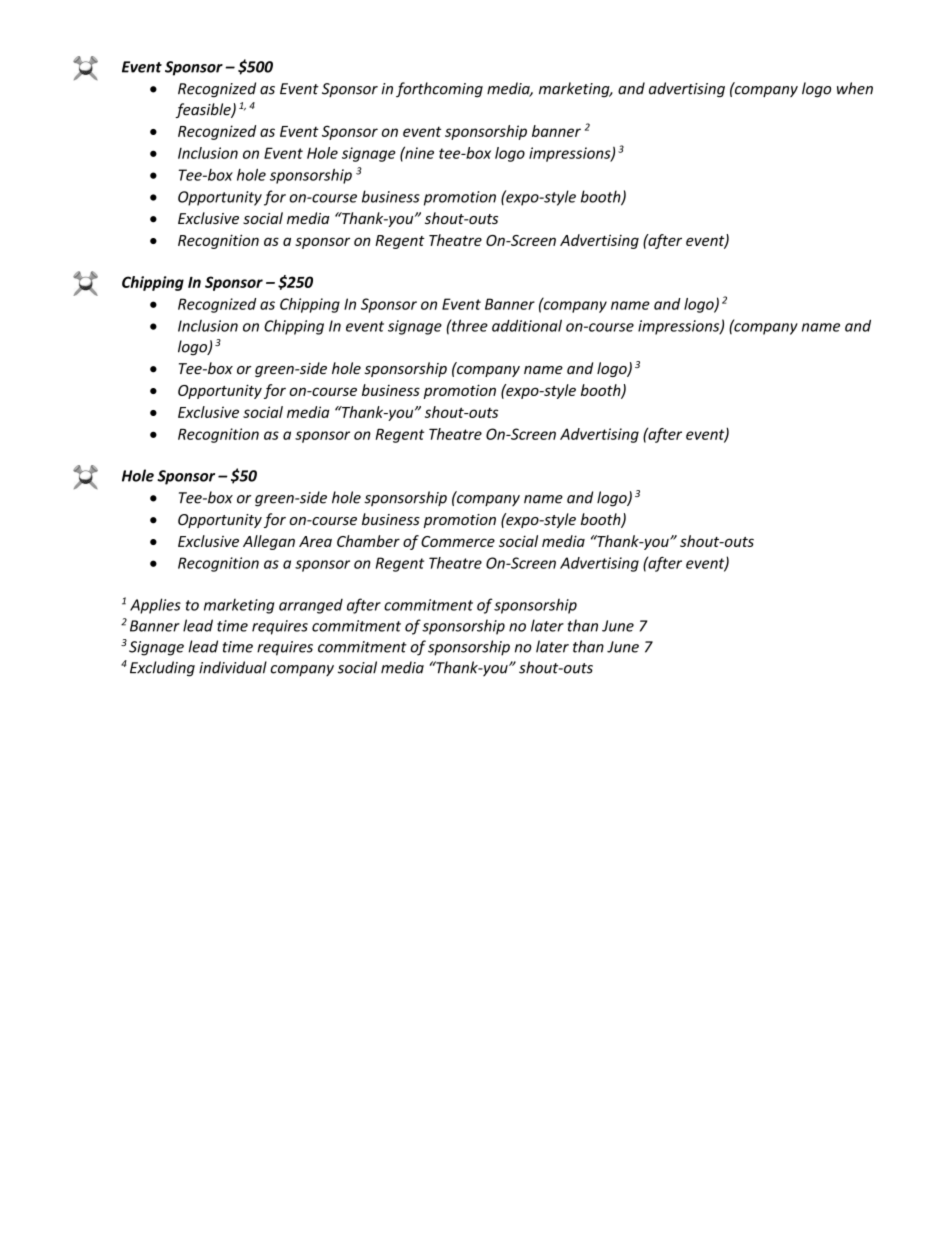 The height and width of the screenshot is (1233, 952). I want to click on Chamber, so click(368, 541).
